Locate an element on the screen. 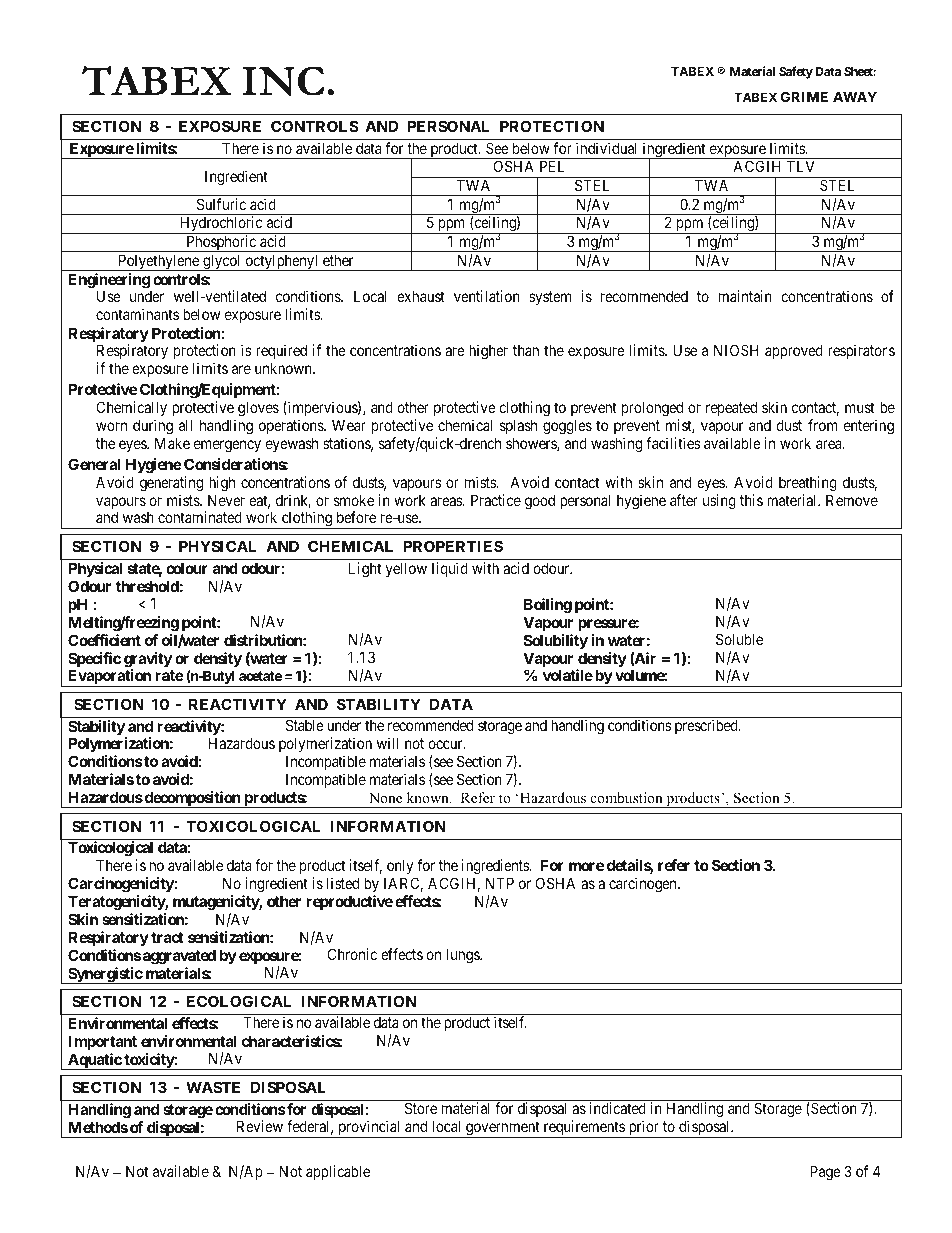 This screenshot has width=952, height=1233. gravity is located at coordinates (148, 661).
